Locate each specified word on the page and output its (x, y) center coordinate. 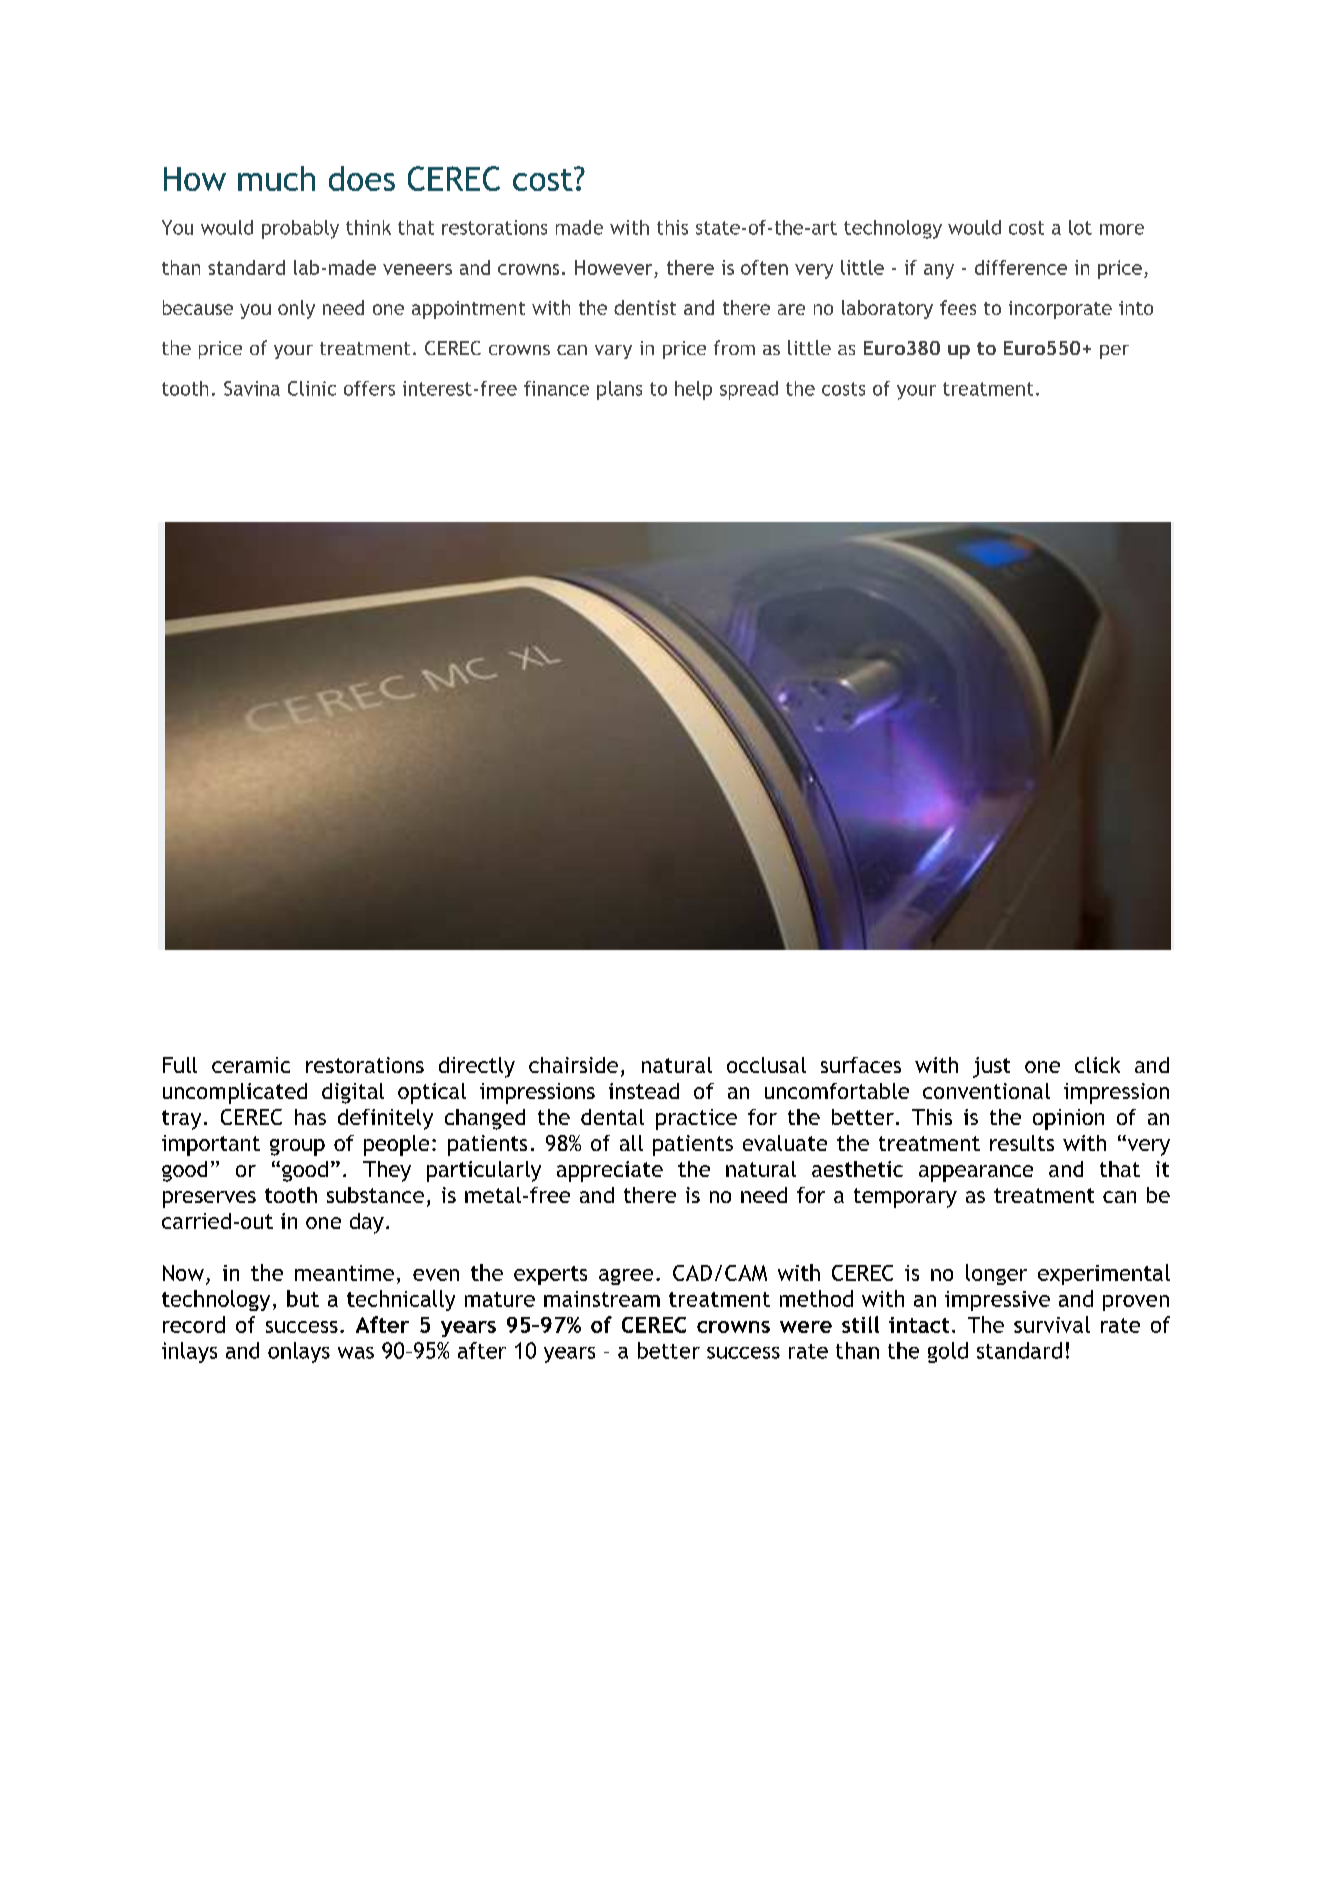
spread (749, 390)
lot (1080, 227)
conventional (986, 1091)
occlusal (766, 1065)
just (991, 1067)
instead (644, 1091)
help (693, 390)
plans (619, 390)
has (310, 1117)
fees (958, 307)
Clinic (312, 388)
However (613, 267)
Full (180, 1065)
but (303, 1298)
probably (300, 229)
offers (369, 388)
